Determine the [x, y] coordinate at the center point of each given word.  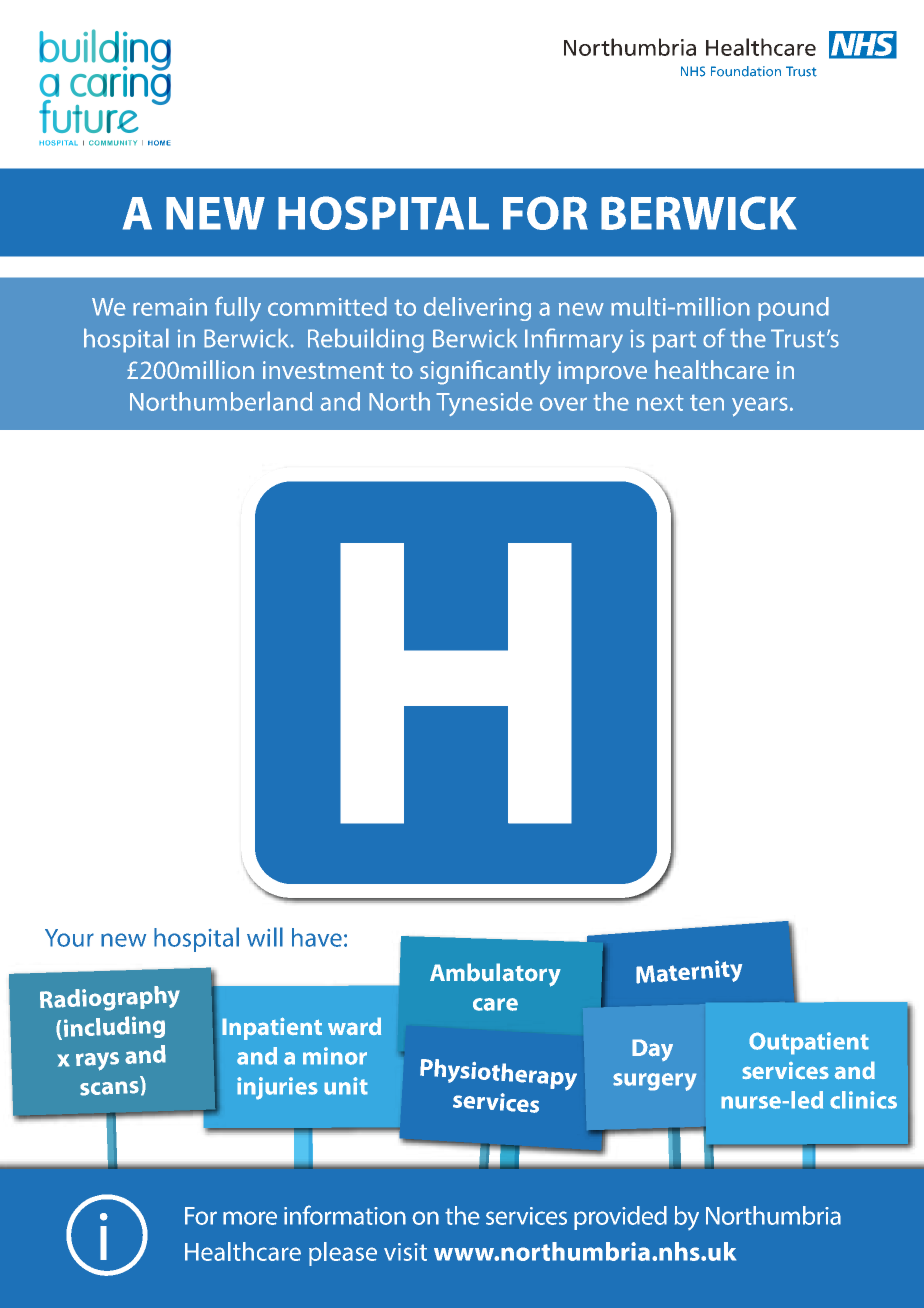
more [250, 1218]
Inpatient [272, 1028]
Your [69, 938]
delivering [477, 309]
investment [323, 370]
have [317, 937]
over [563, 404]
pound [793, 309]
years [760, 407]
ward [354, 1026]
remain [170, 307]
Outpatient [809, 1043]
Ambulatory [495, 975]
